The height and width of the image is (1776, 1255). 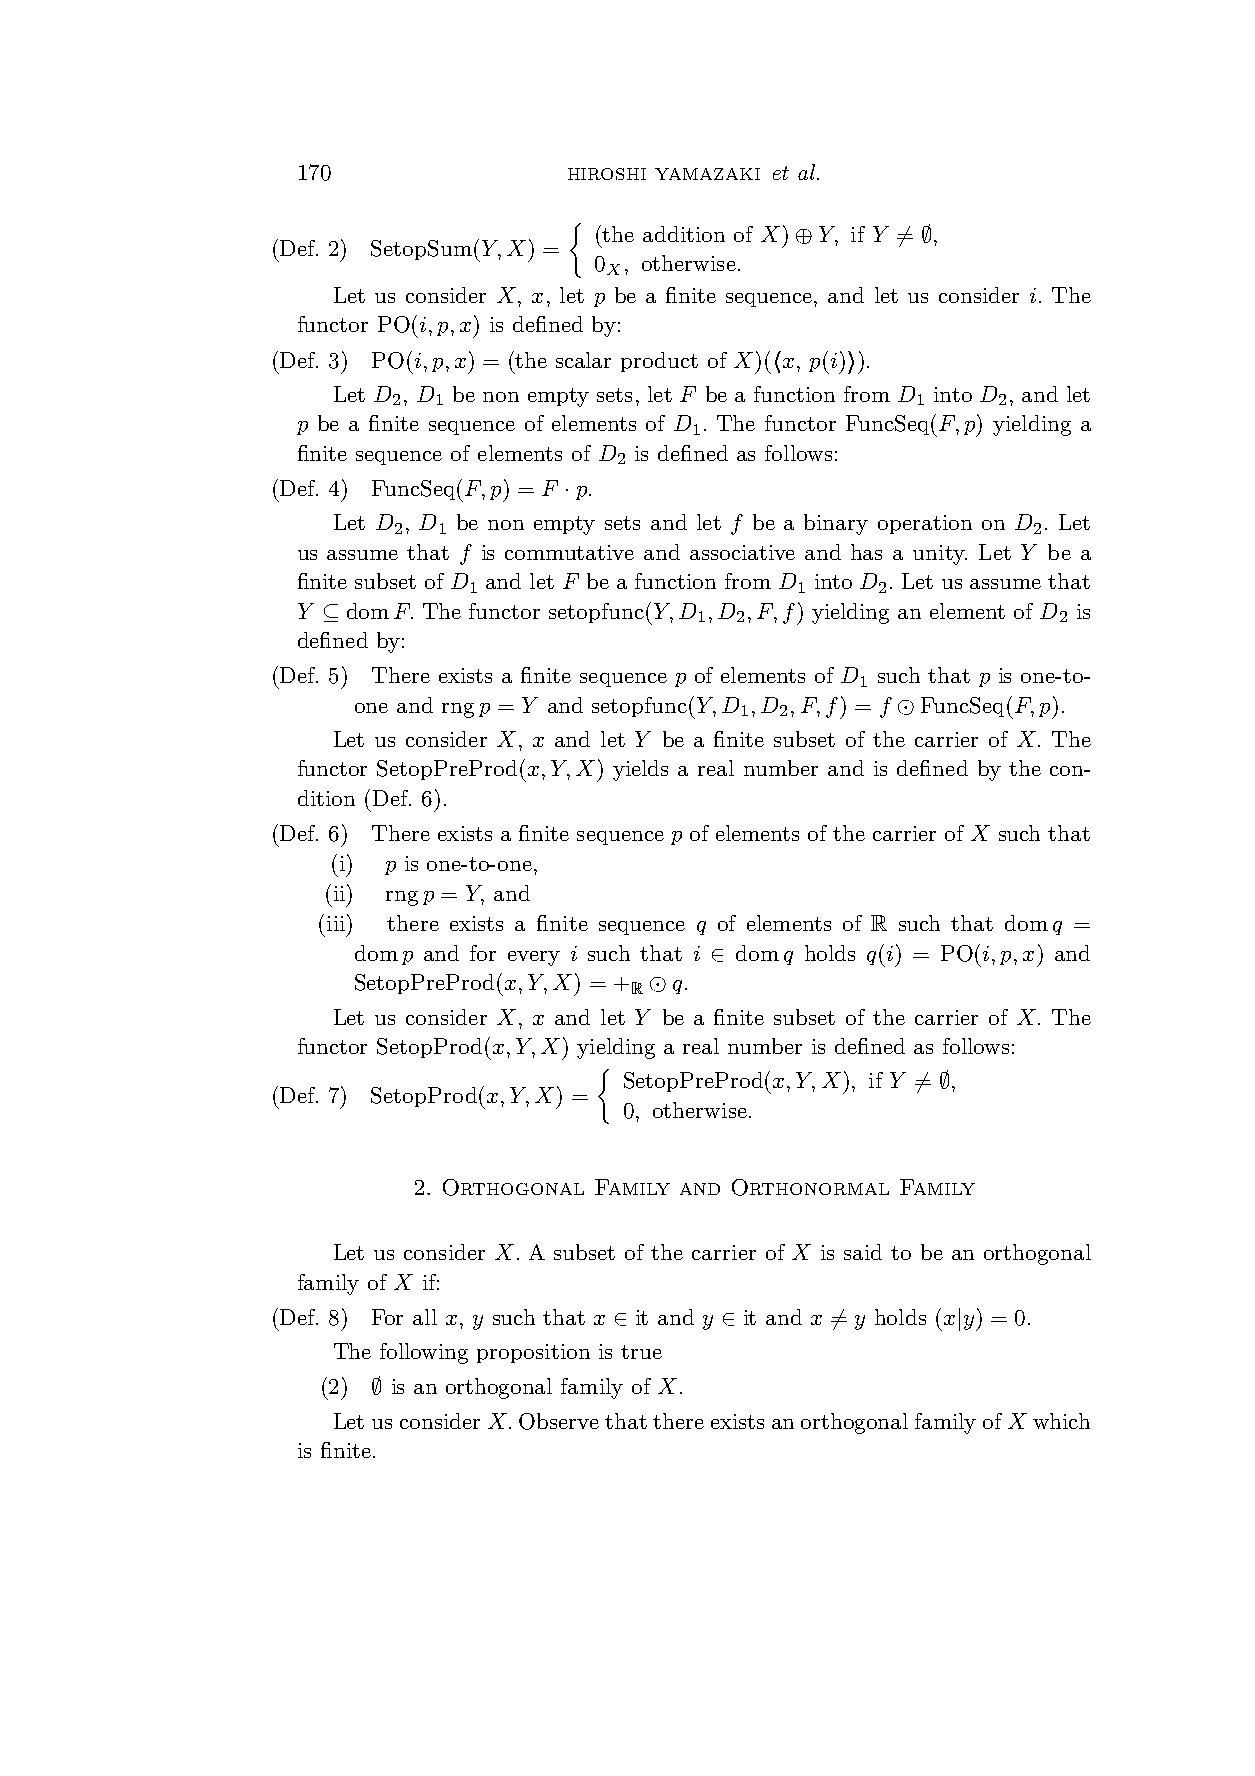 What do you see at coordinates (863, 1252) in the image?
I see `said` at bounding box center [863, 1252].
